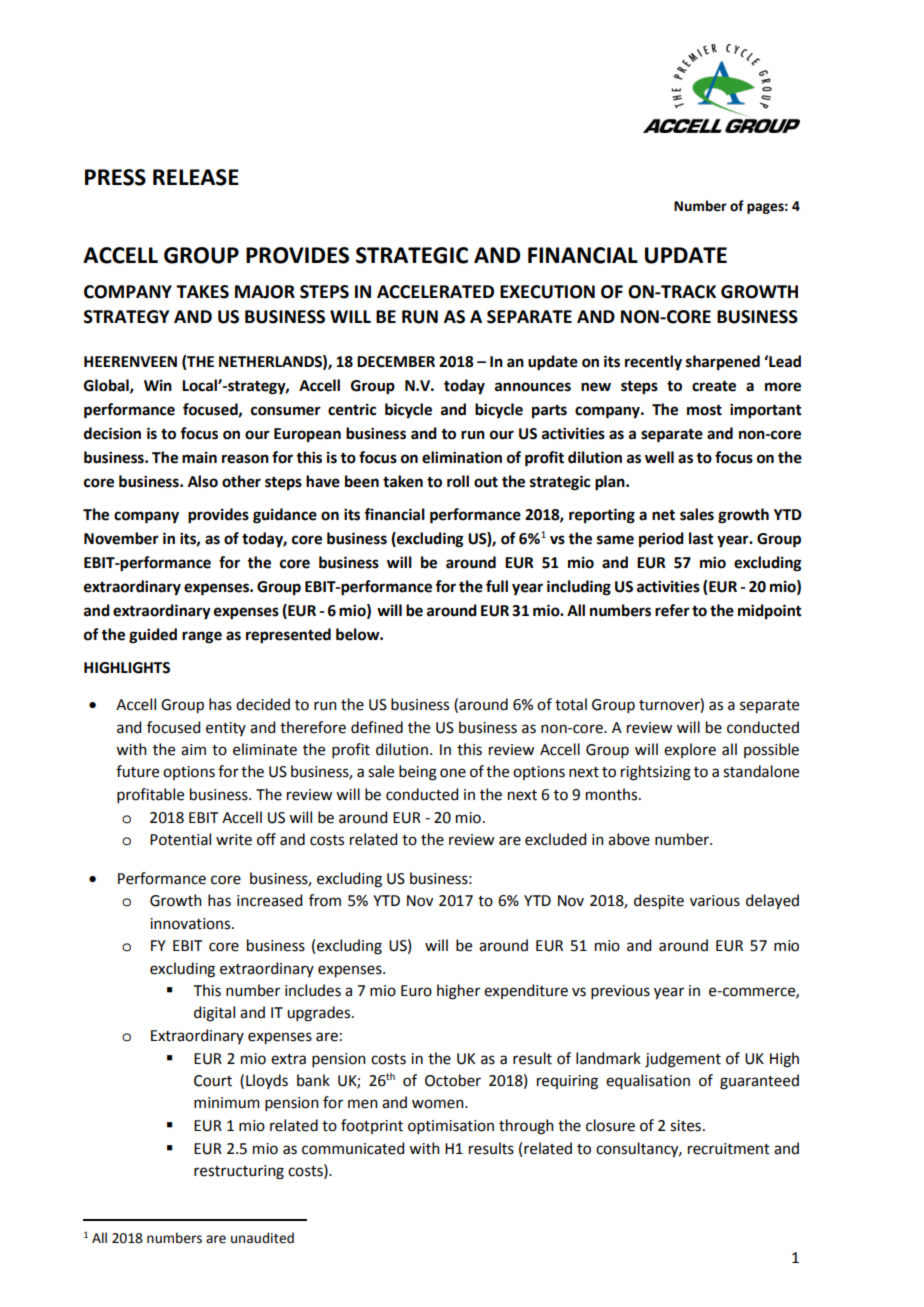 The image size is (924, 1307). Describe the element at coordinates (202, 637) in the screenshot. I see `range` at that location.
